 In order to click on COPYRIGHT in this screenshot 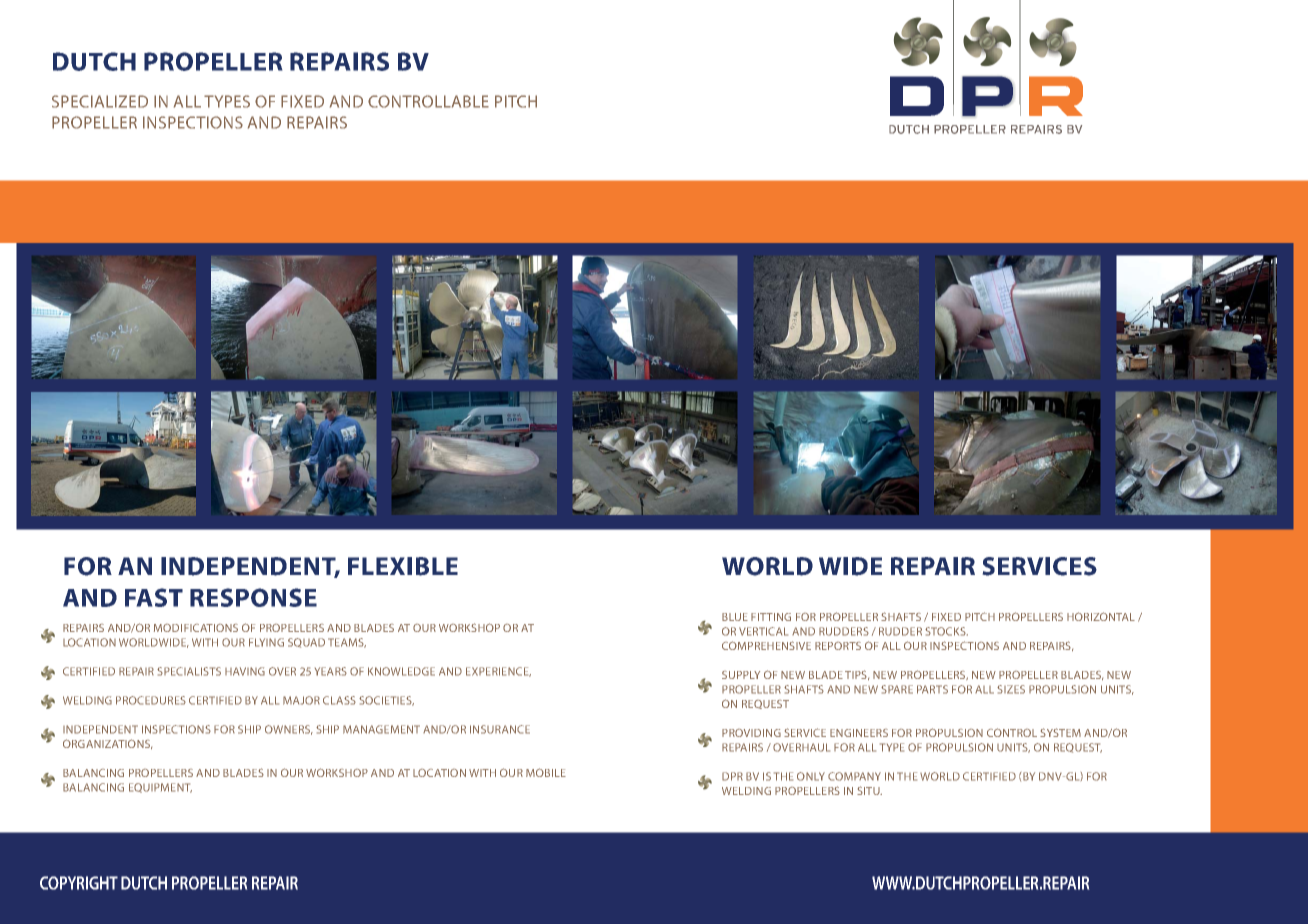, I will do `click(79, 883)`.
